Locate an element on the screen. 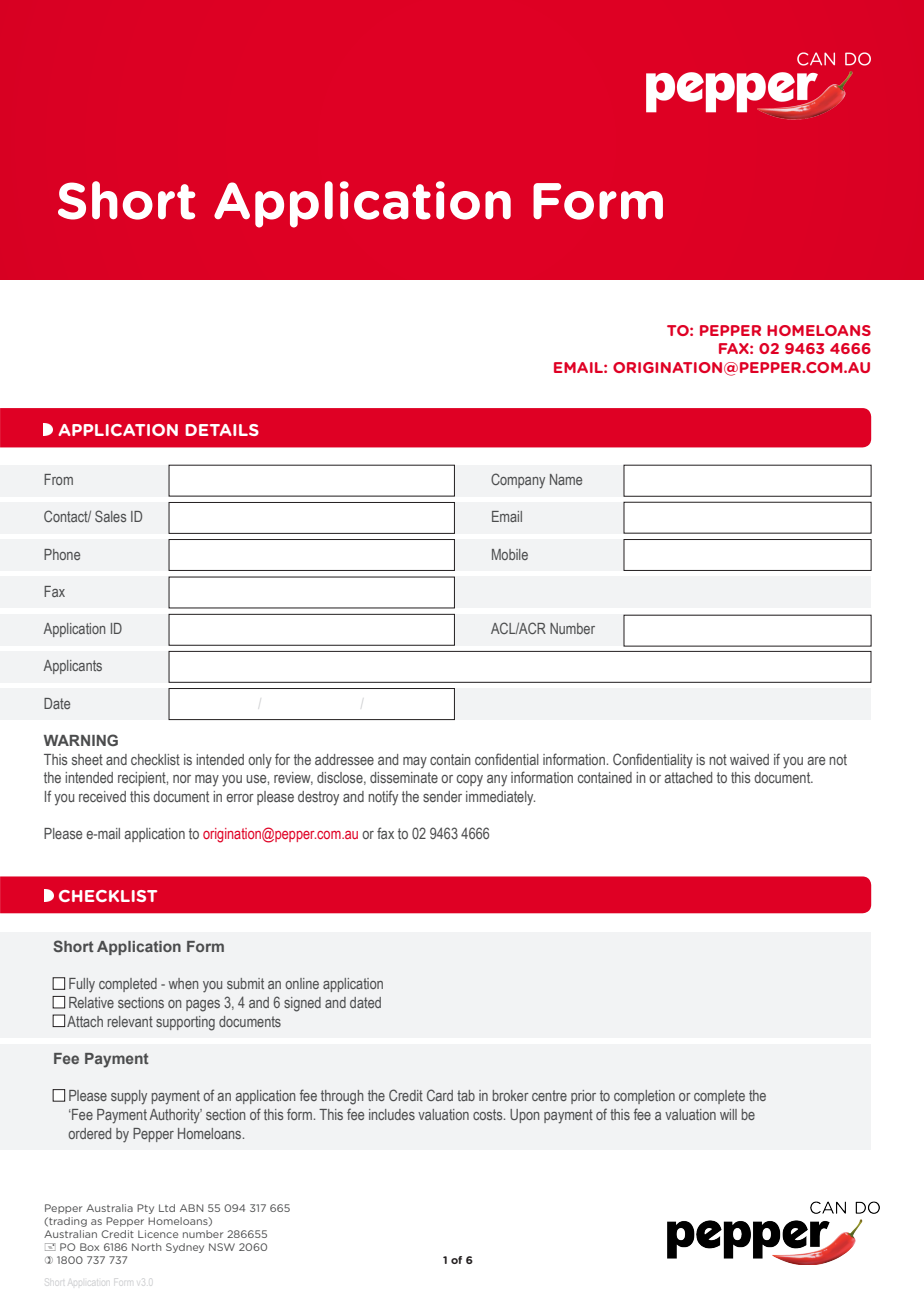  when is located at coordinates (183, 983).
